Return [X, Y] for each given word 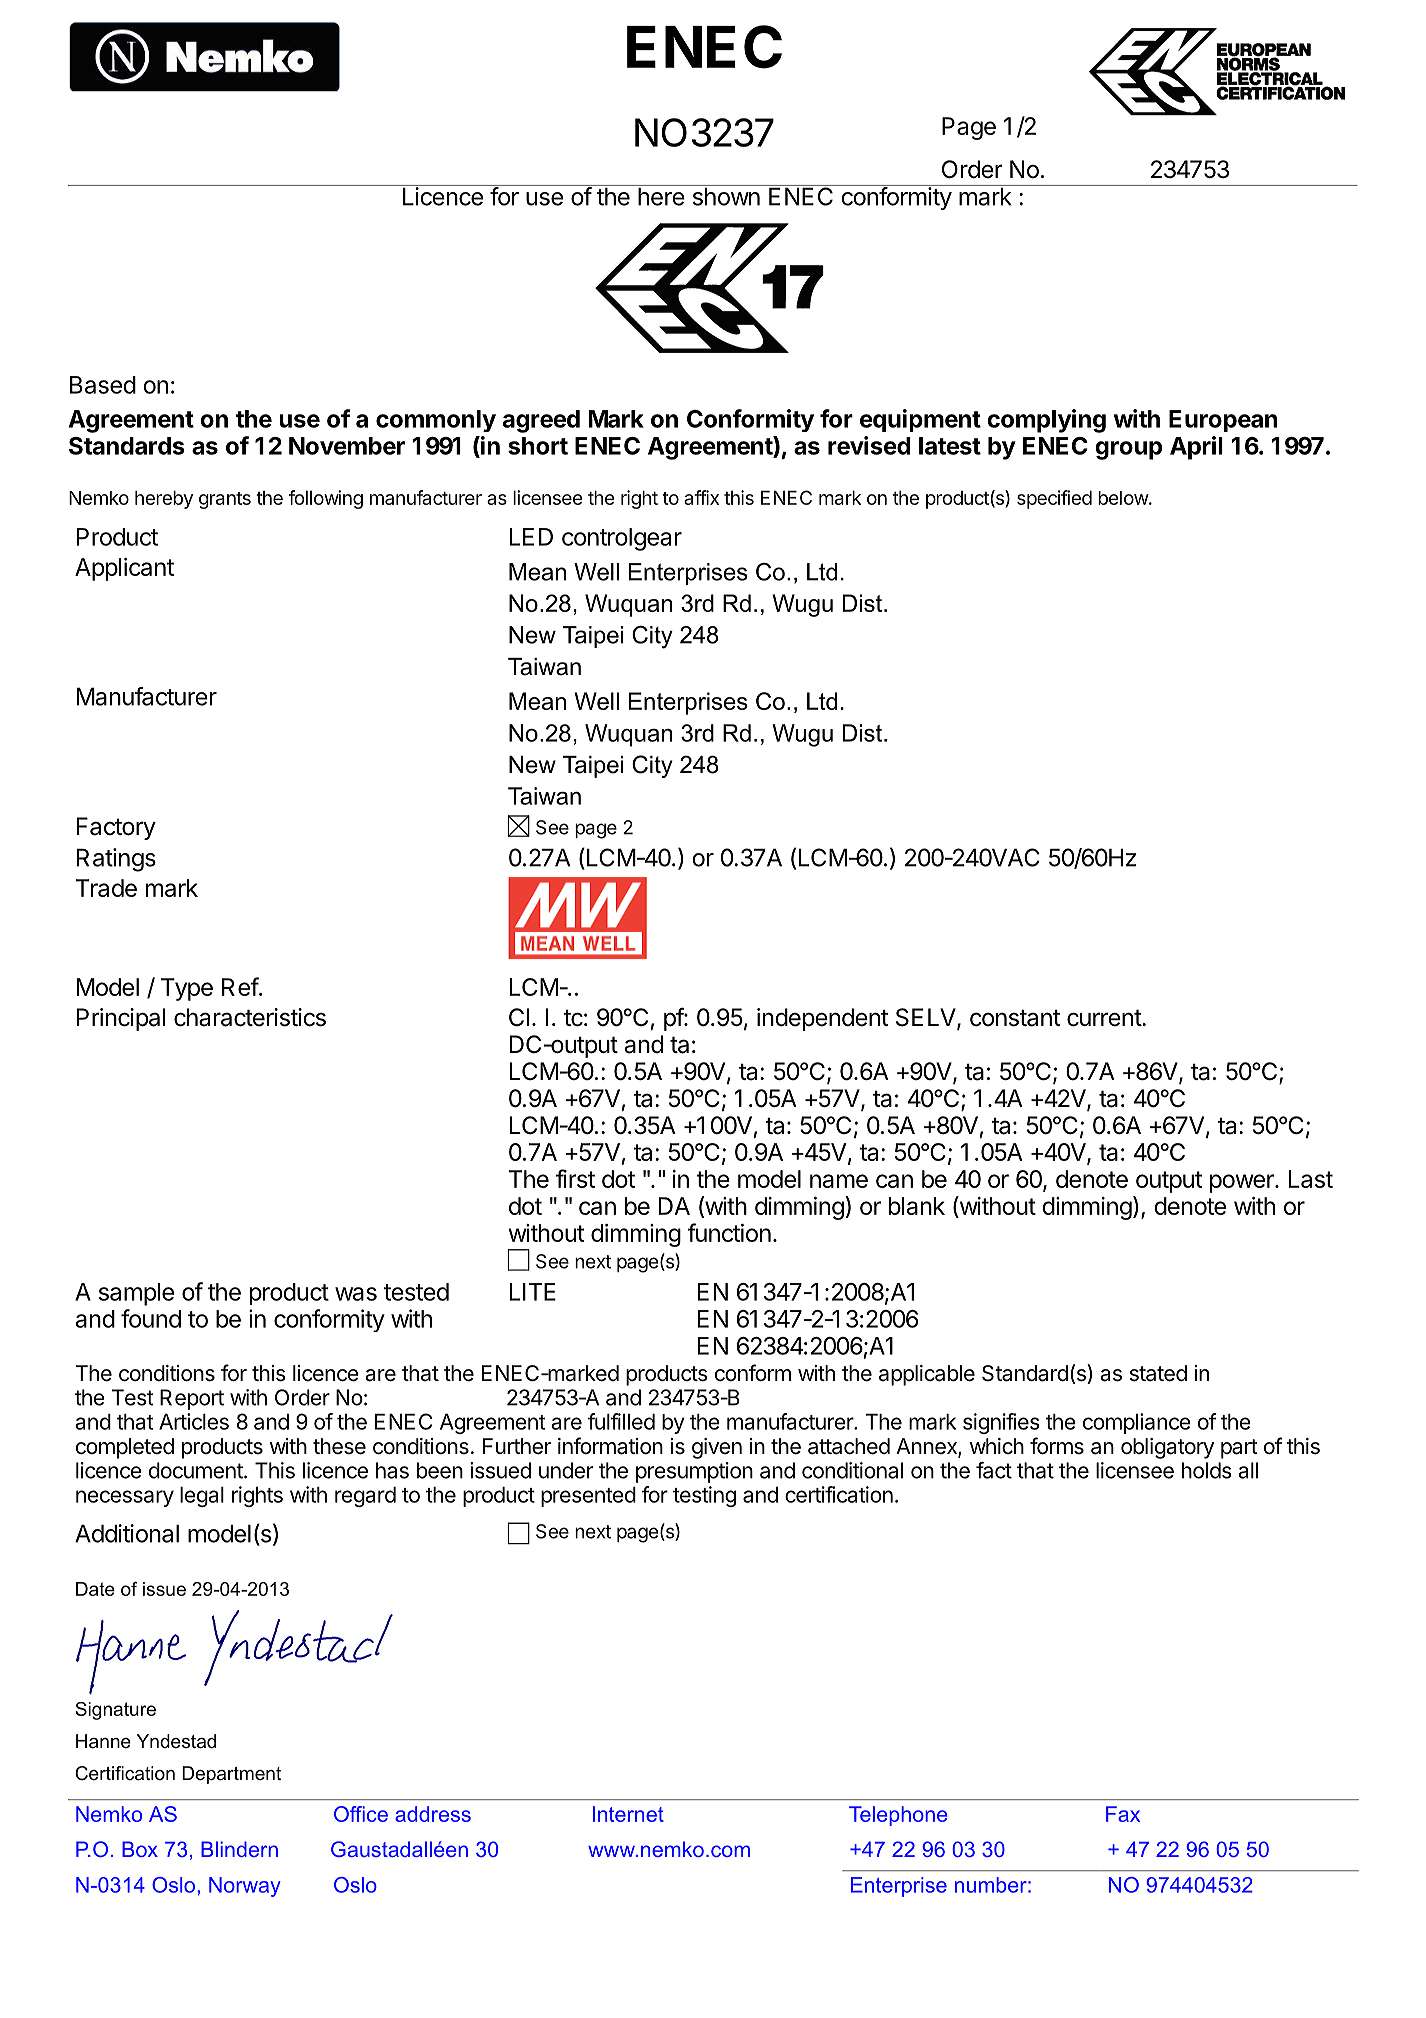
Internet [628, 1814]
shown [726, 197]
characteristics [250, 1017]
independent [823, 1019]
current [1105, 1018]
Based [103, 385]
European [1223, 421]
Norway [245, 1887]
